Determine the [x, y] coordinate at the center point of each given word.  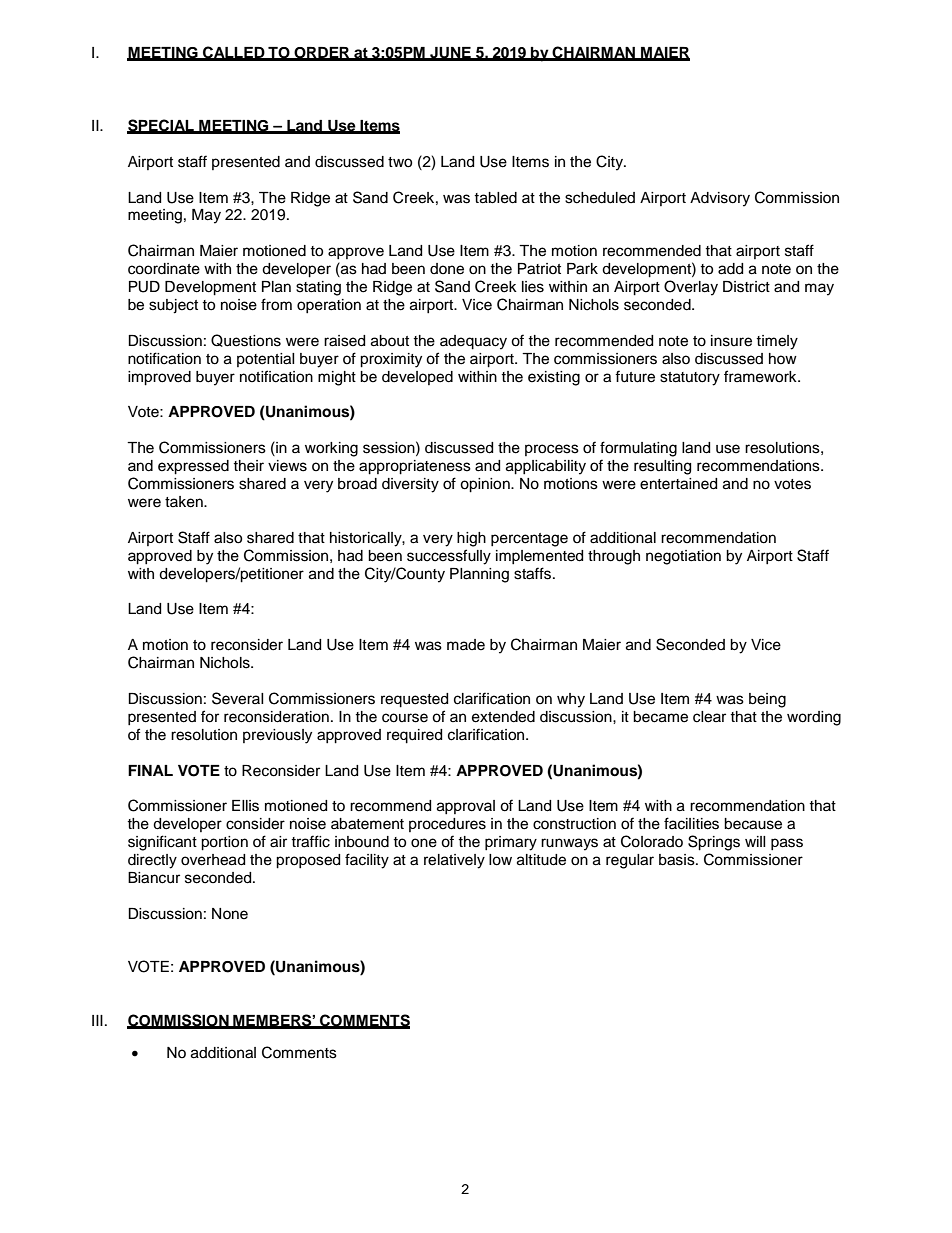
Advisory [720, 199]
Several [238, 698]
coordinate [164, 269]
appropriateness [415, 467]
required [414, 736]
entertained [678, 484]
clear [709, 717]
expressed [193, 467]
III [97, 1020]
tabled [495, 198]
